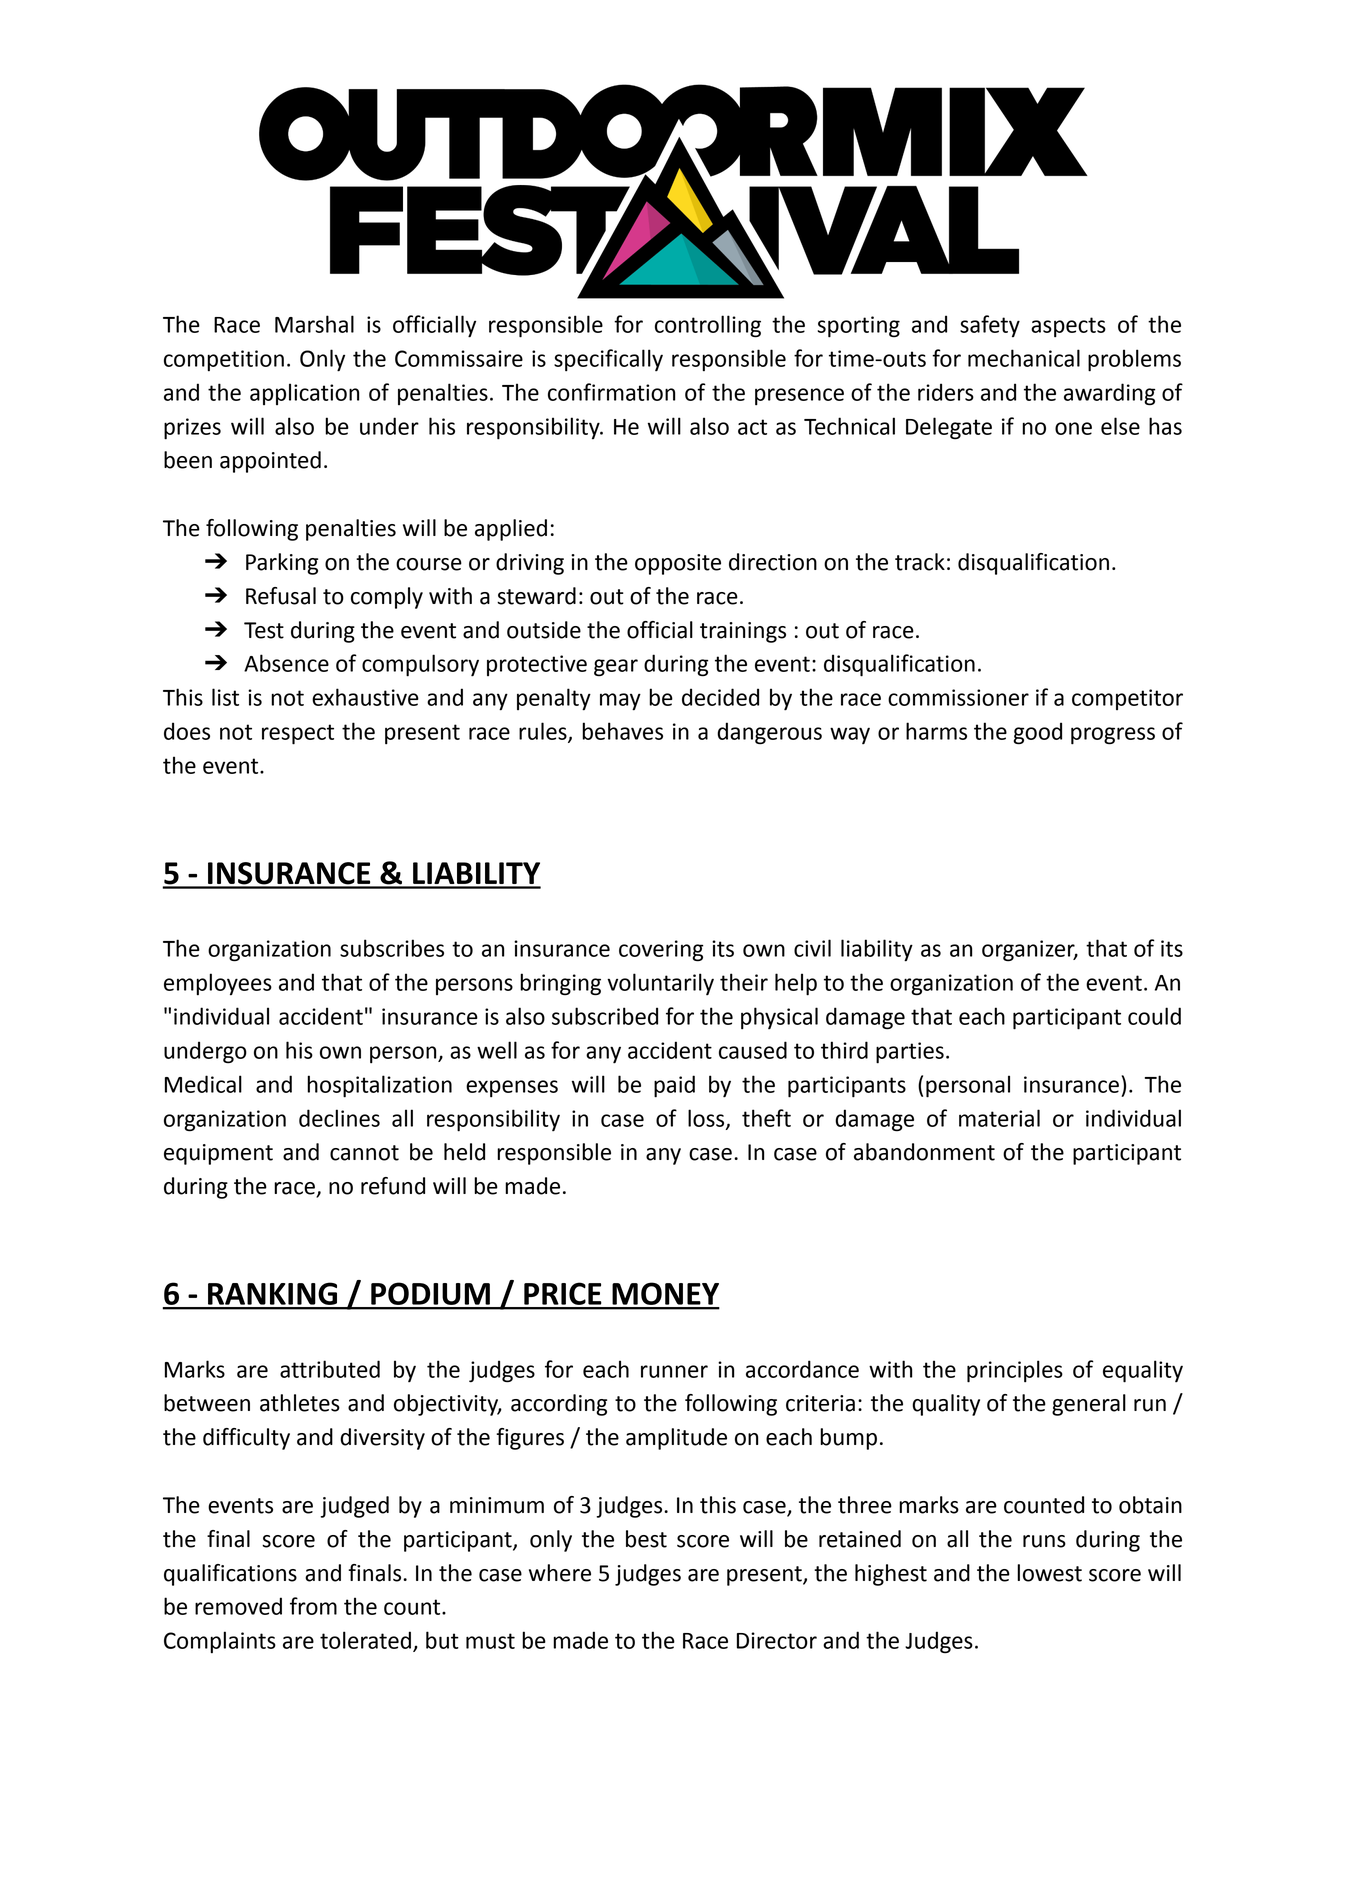 The height and width of the page is (1904, 1348). Describe the element at coordinates (660, 984) in the page. I see `voluntarily` at that location.
